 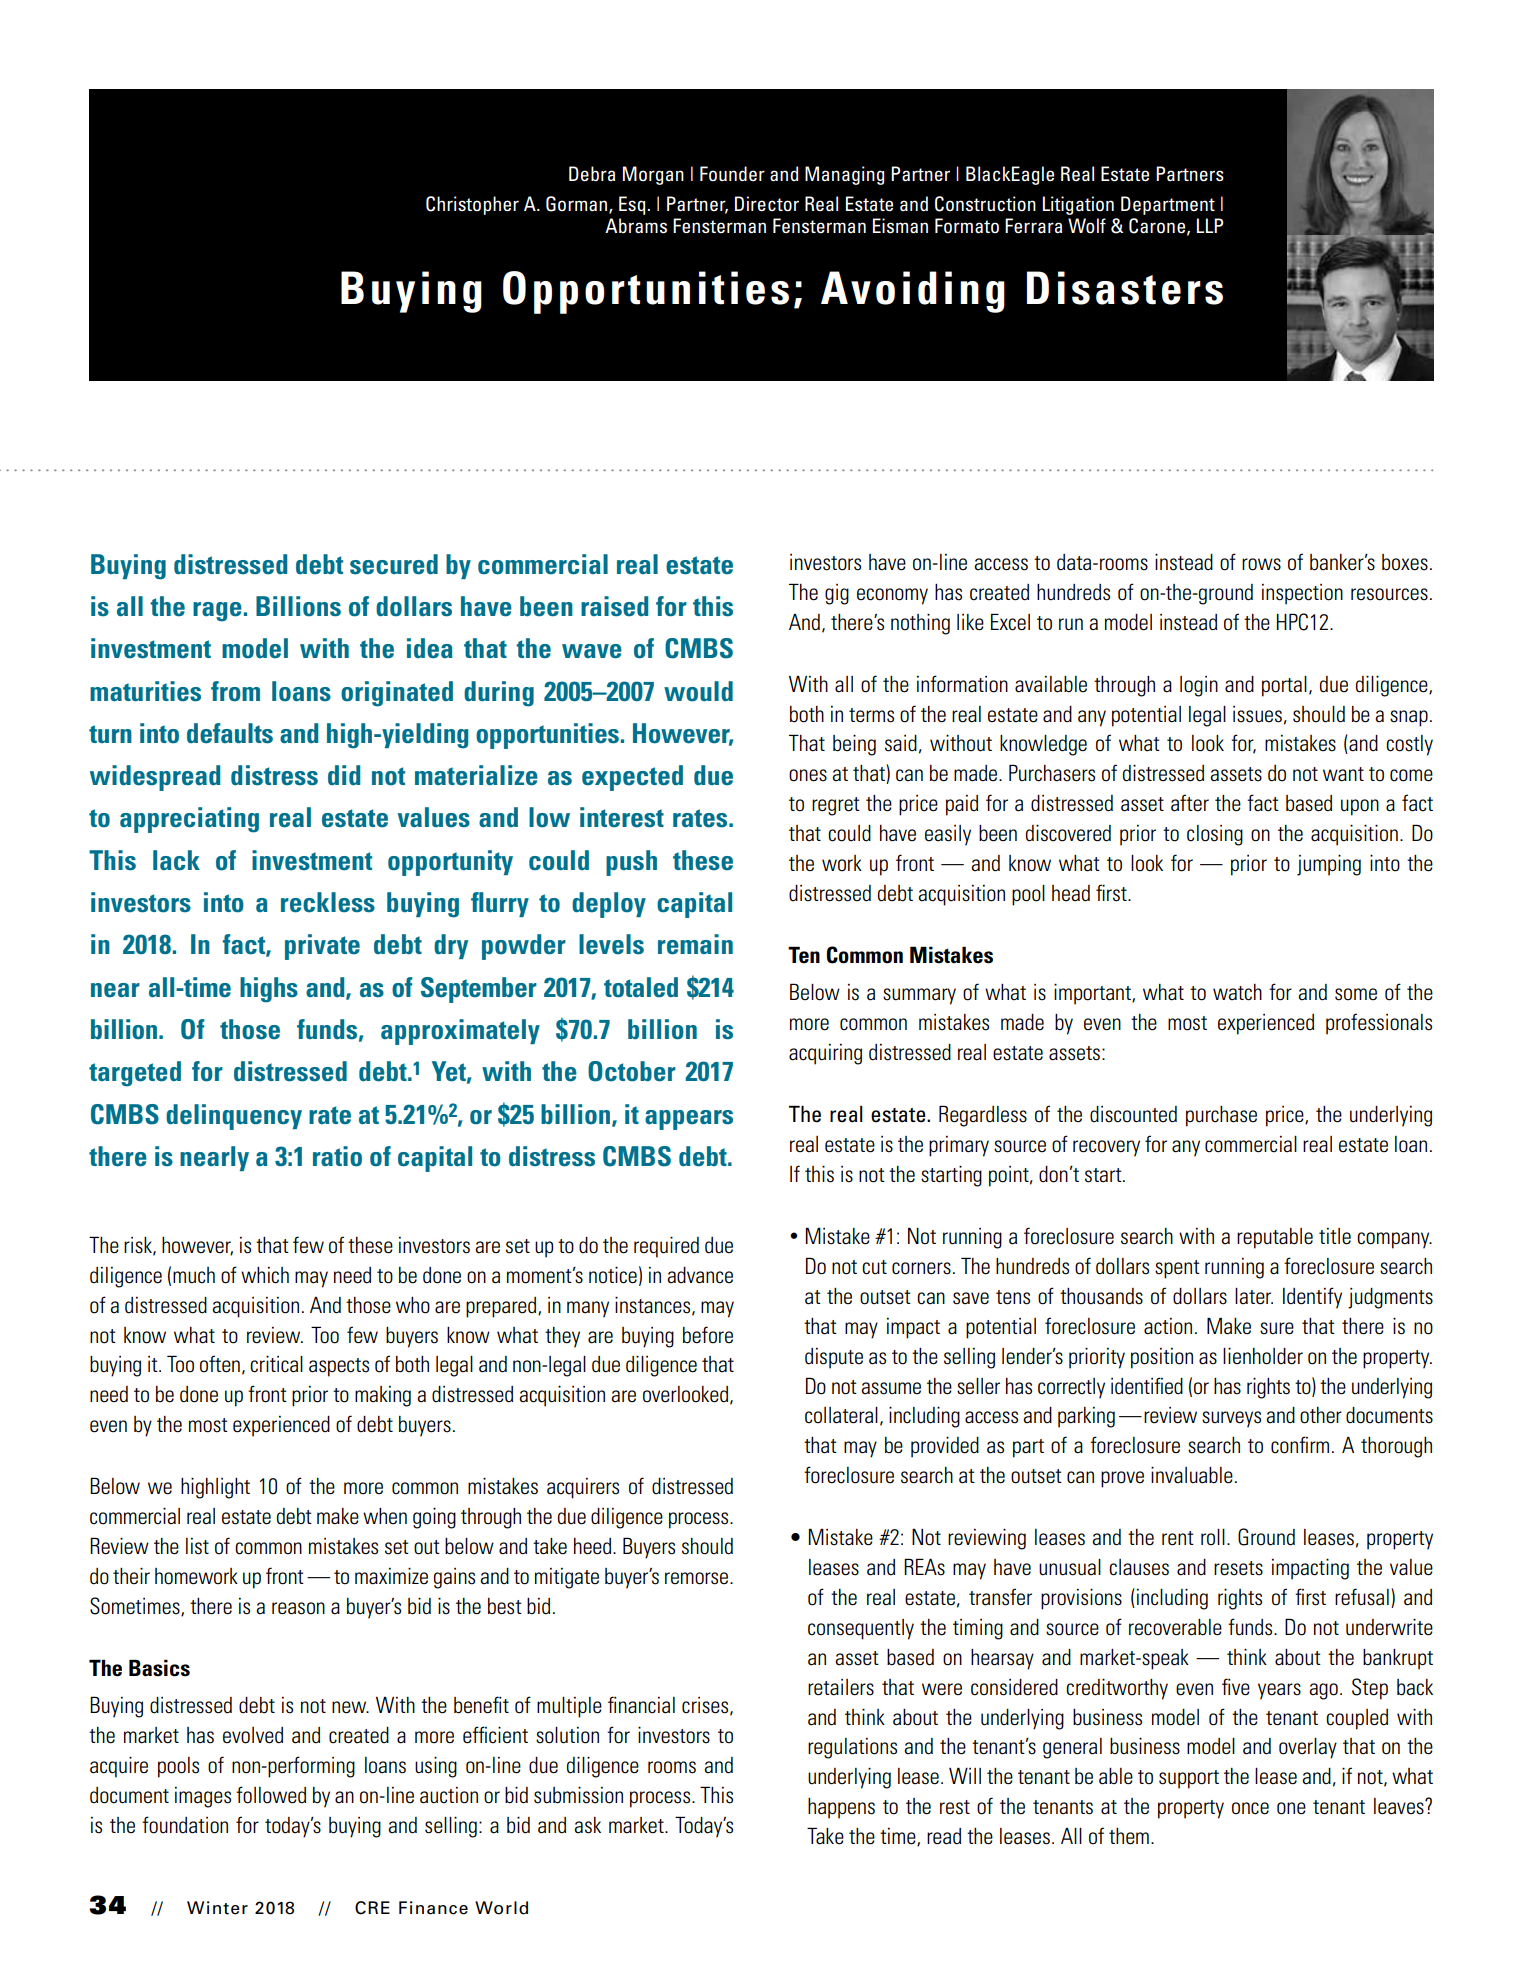 What do you see at coordinates (271, 1795) in the screenshot?
I see `followed` at bounding box center [271, 1795].
